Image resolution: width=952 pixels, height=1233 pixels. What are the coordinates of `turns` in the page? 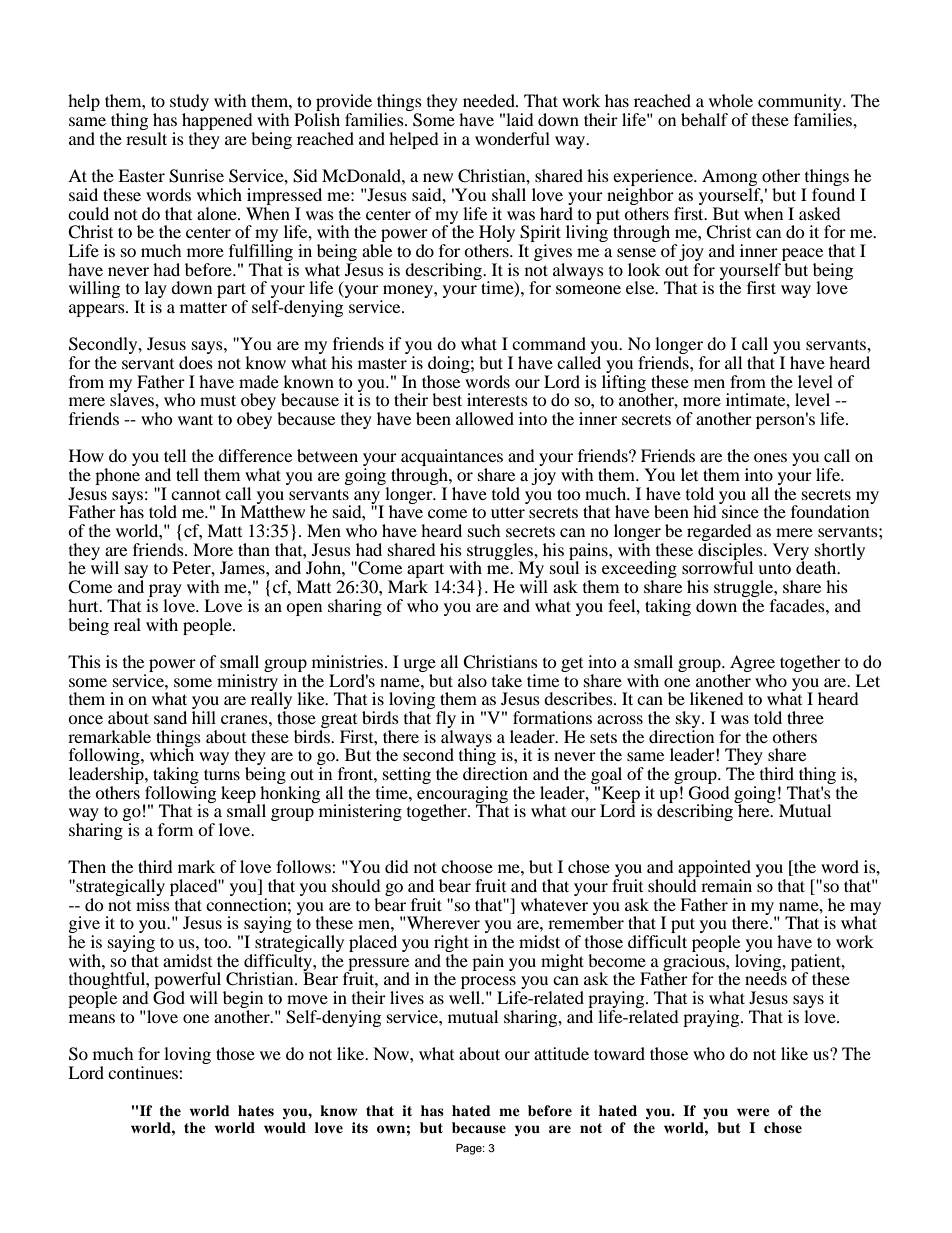 It's located at (222, 774).
